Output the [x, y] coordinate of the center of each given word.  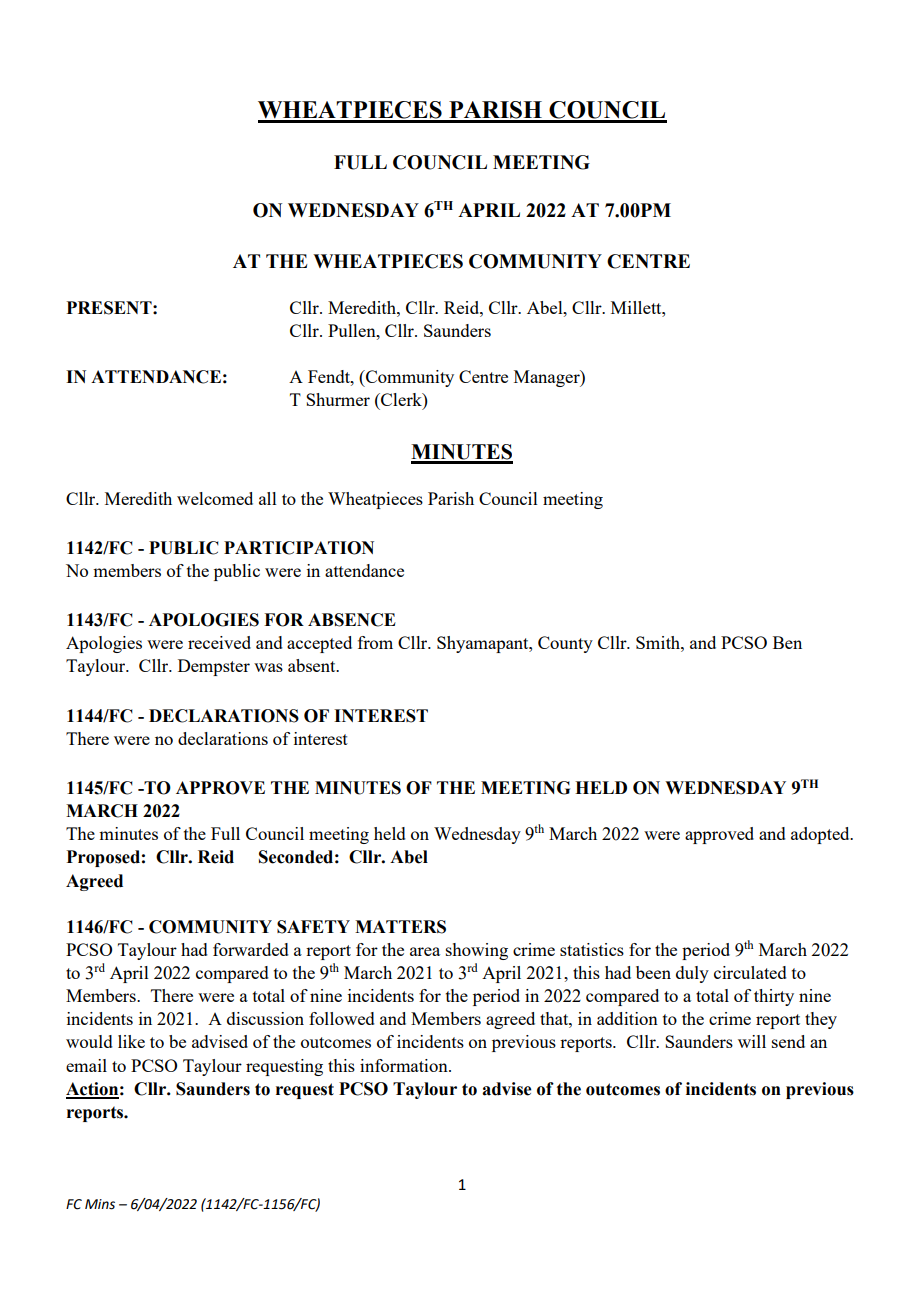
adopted [821, 835]
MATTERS [400, 927]
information [405, 1065]
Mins [100, 1204]
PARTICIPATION [299, 548]
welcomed [215, 498]
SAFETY [313, 927]
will [752, 1041]
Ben [787, 642]
